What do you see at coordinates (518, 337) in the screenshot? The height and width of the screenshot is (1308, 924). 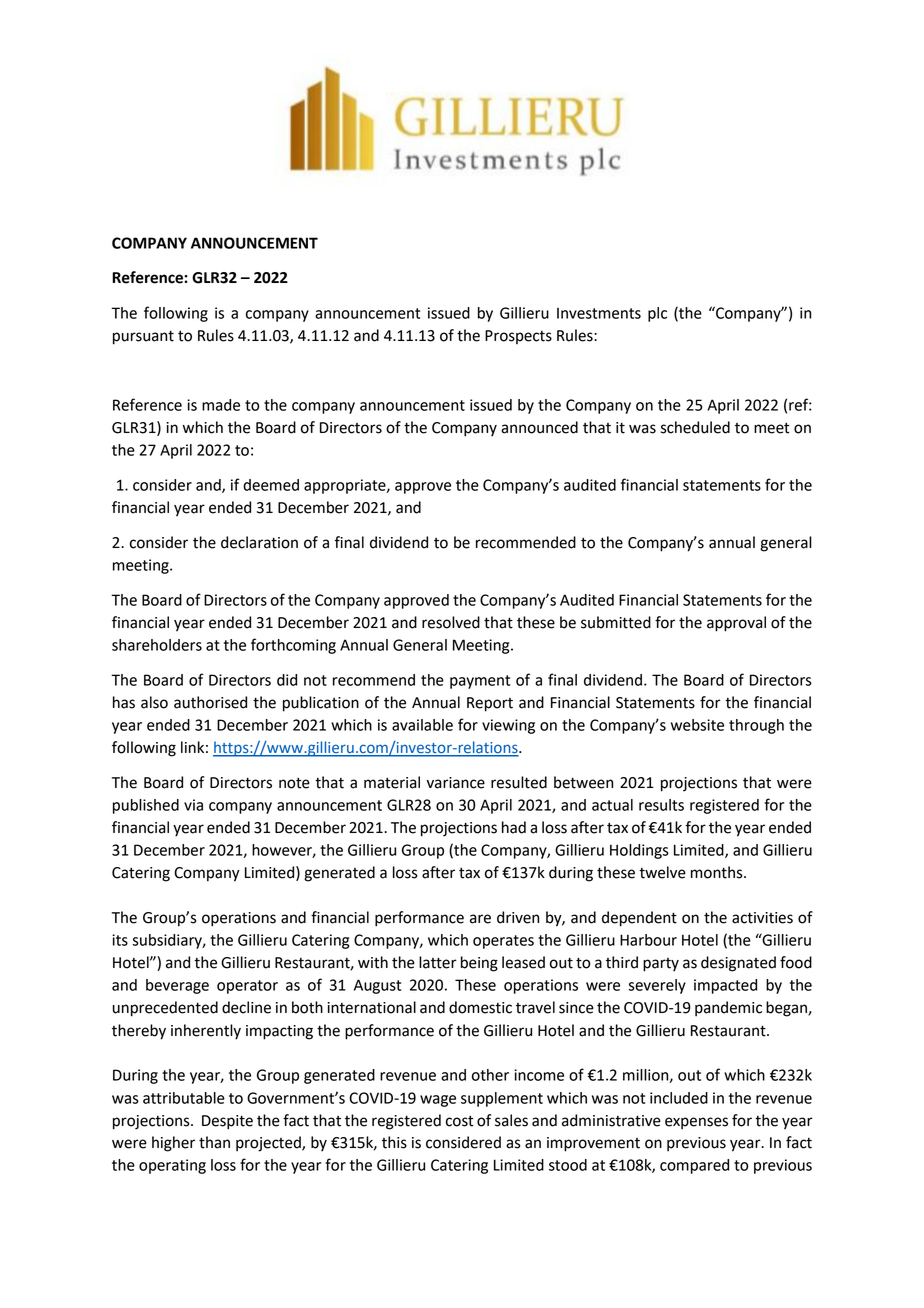 I see `Prospects` at bounding box center [518, 337].
